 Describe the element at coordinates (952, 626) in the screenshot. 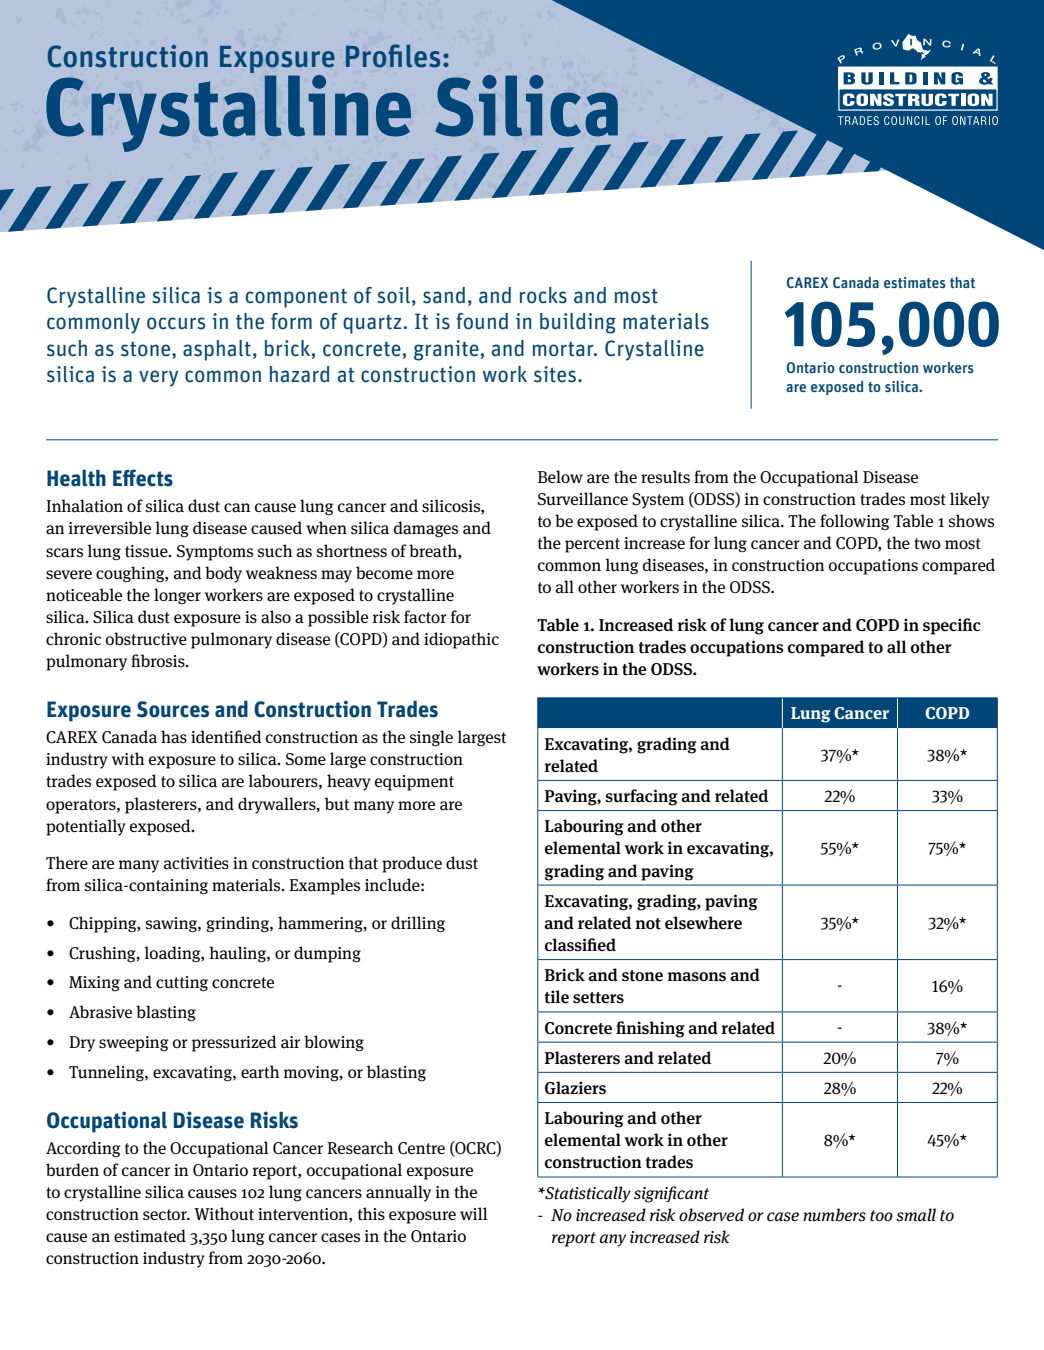

I see `specific` at that location.
